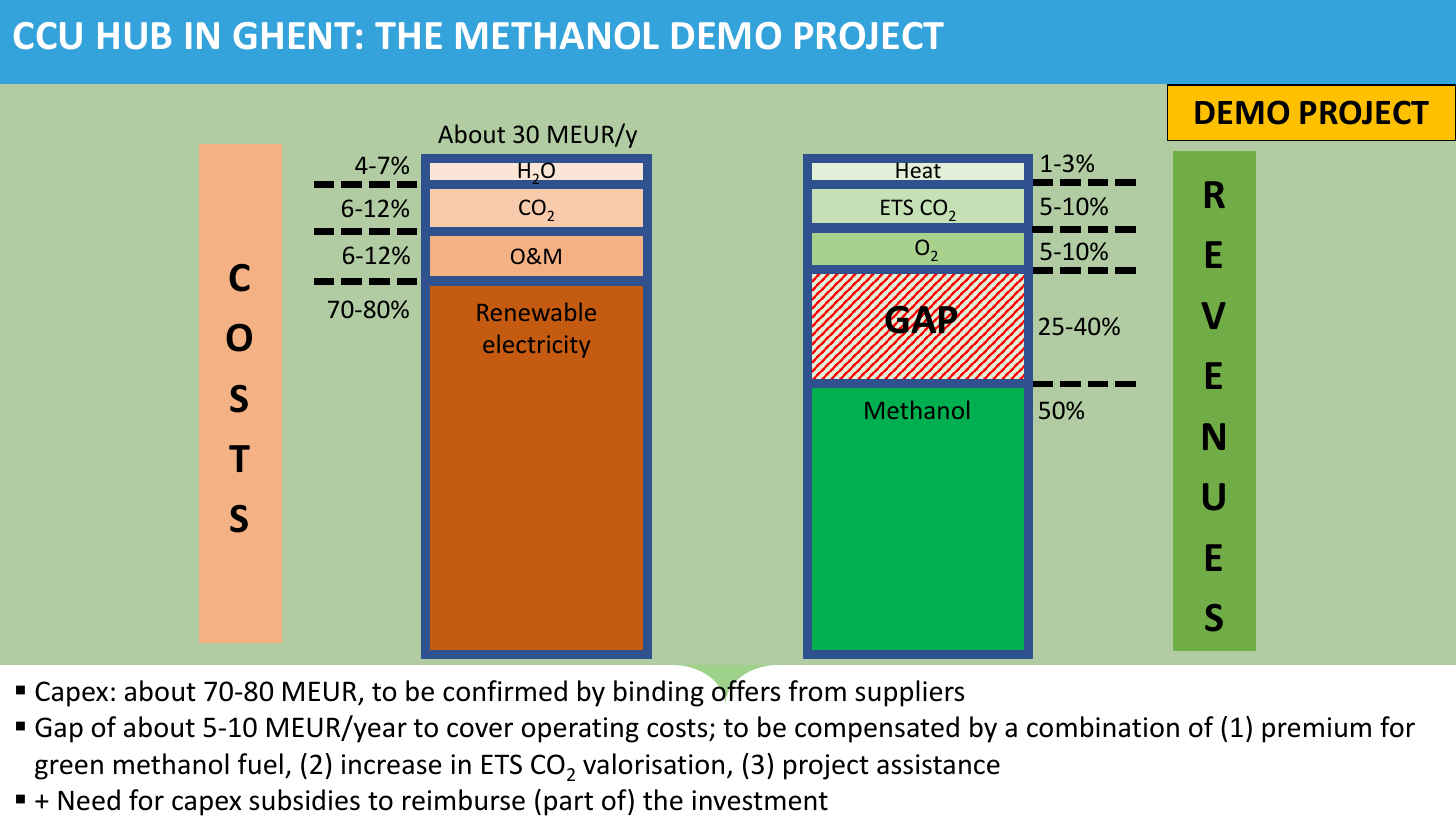 The image size is (1456, 819). What do you see at coordinates (536, 346) in the document?
I see `electricity` at bounding box center [536, 346].
